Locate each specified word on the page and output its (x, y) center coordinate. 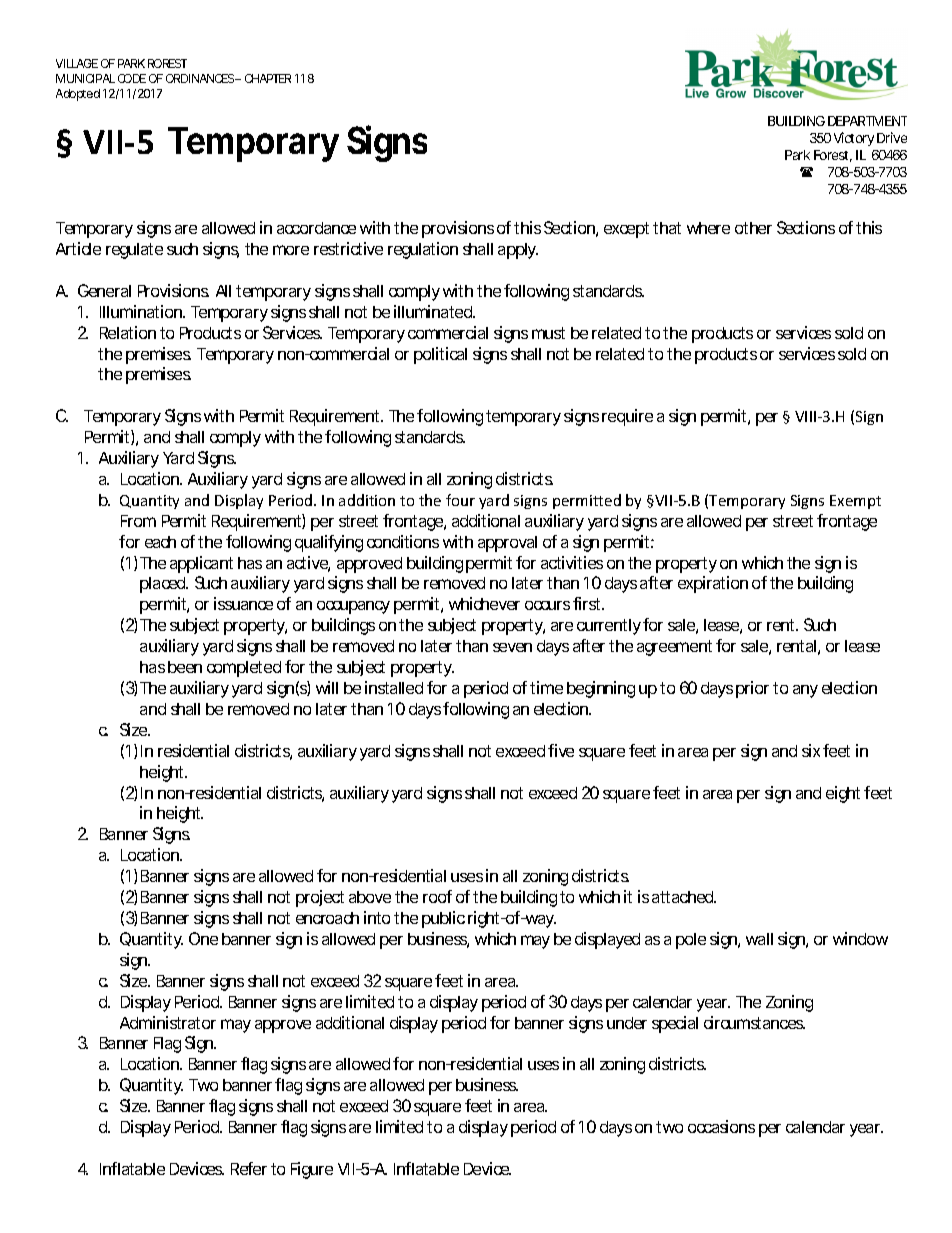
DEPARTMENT (867, 121)
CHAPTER (268, 78)
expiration (713, 584)
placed (164, 585)
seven (512, 647)
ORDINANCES (201, 78)
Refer (249, 1168)
